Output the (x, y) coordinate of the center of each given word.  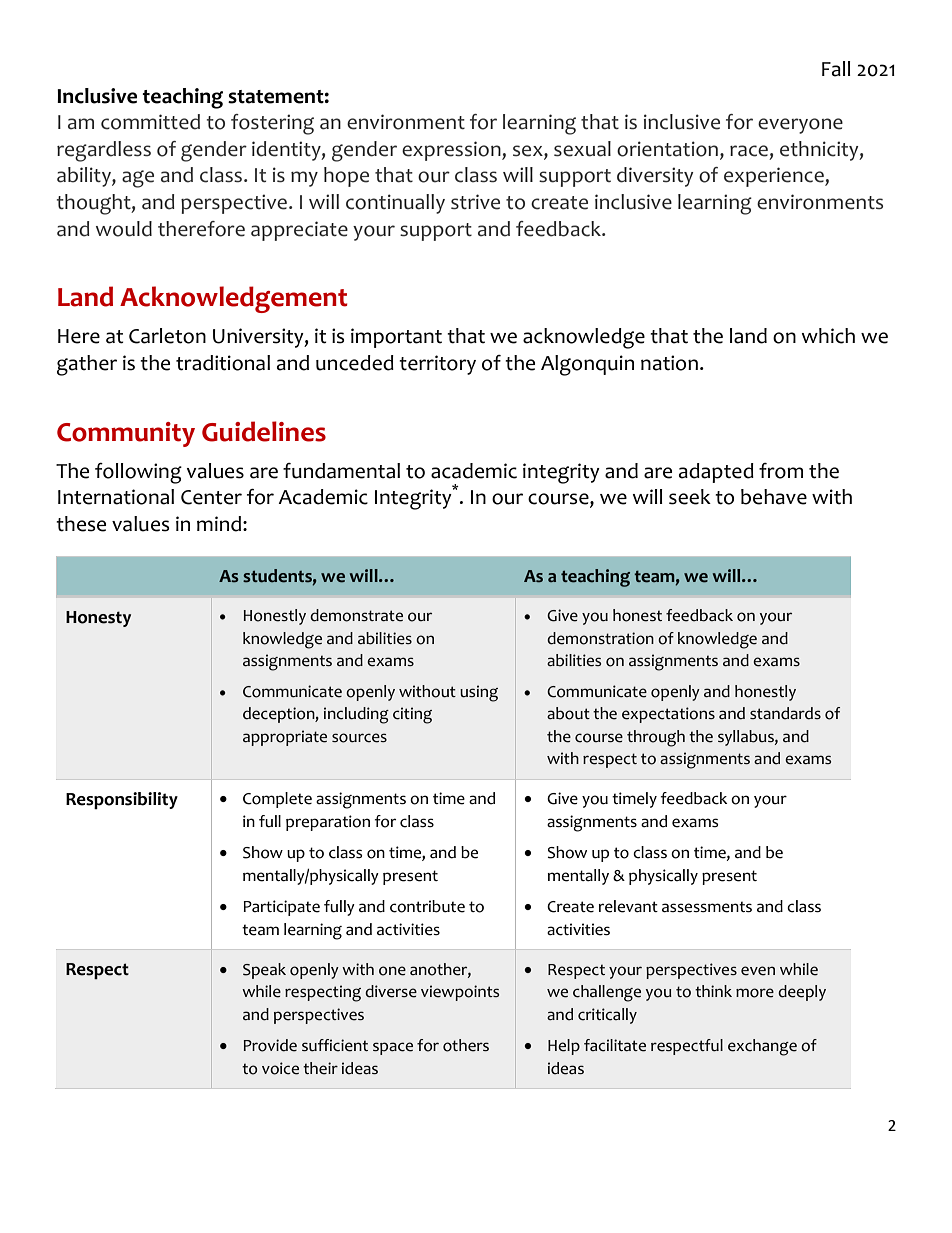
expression (452, 151)
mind (220, 524)
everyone (800, 126)
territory (437, 365)
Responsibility (122, 801)
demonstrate (356, 615)
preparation (328, 823)
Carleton (167, 336)
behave (774, 497)
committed (150, 122)
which (828, 336)
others (466, 1045)
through (656, 738)
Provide (270, 1045)
